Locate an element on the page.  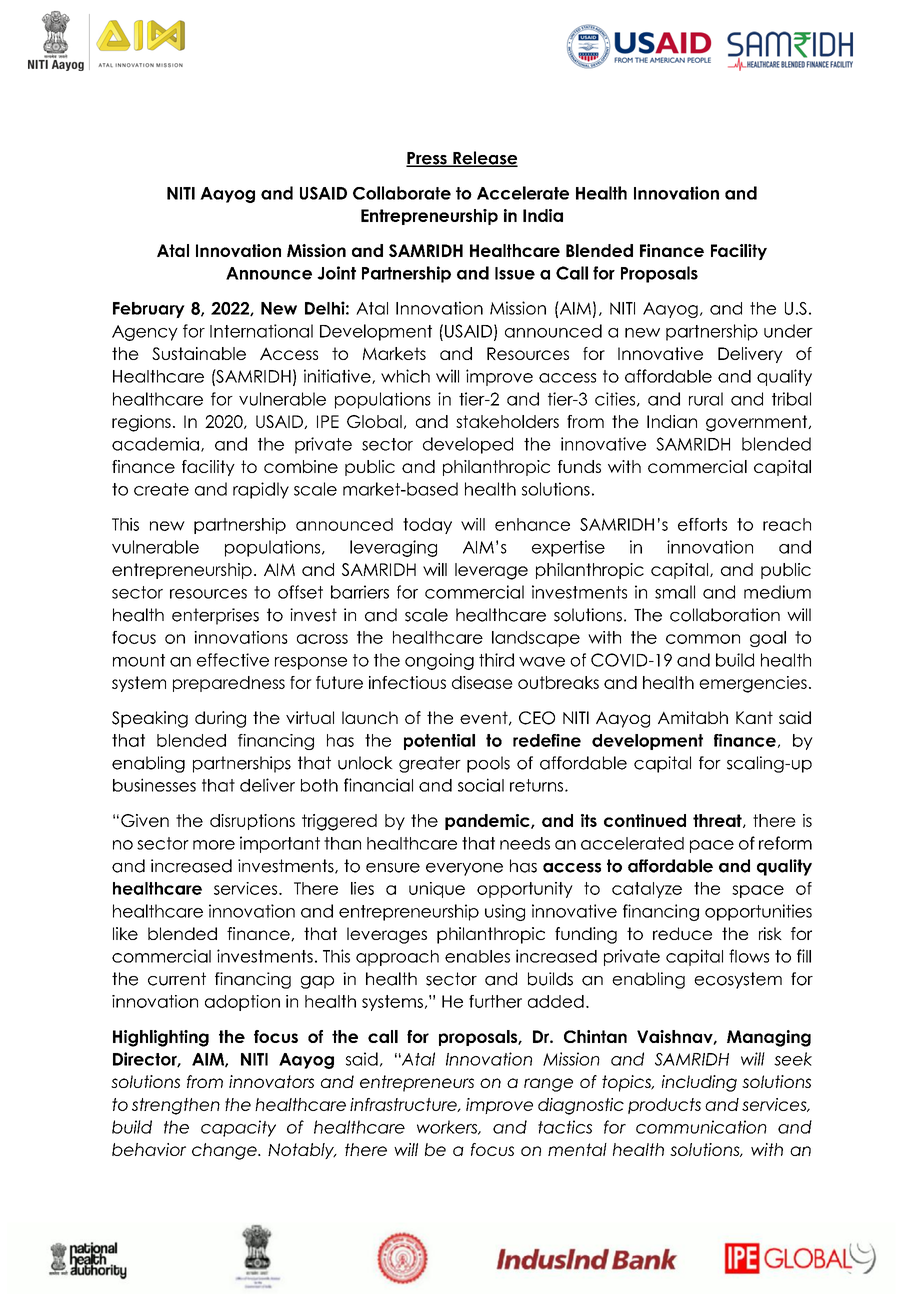
common is located at coordinates (703, 639).
